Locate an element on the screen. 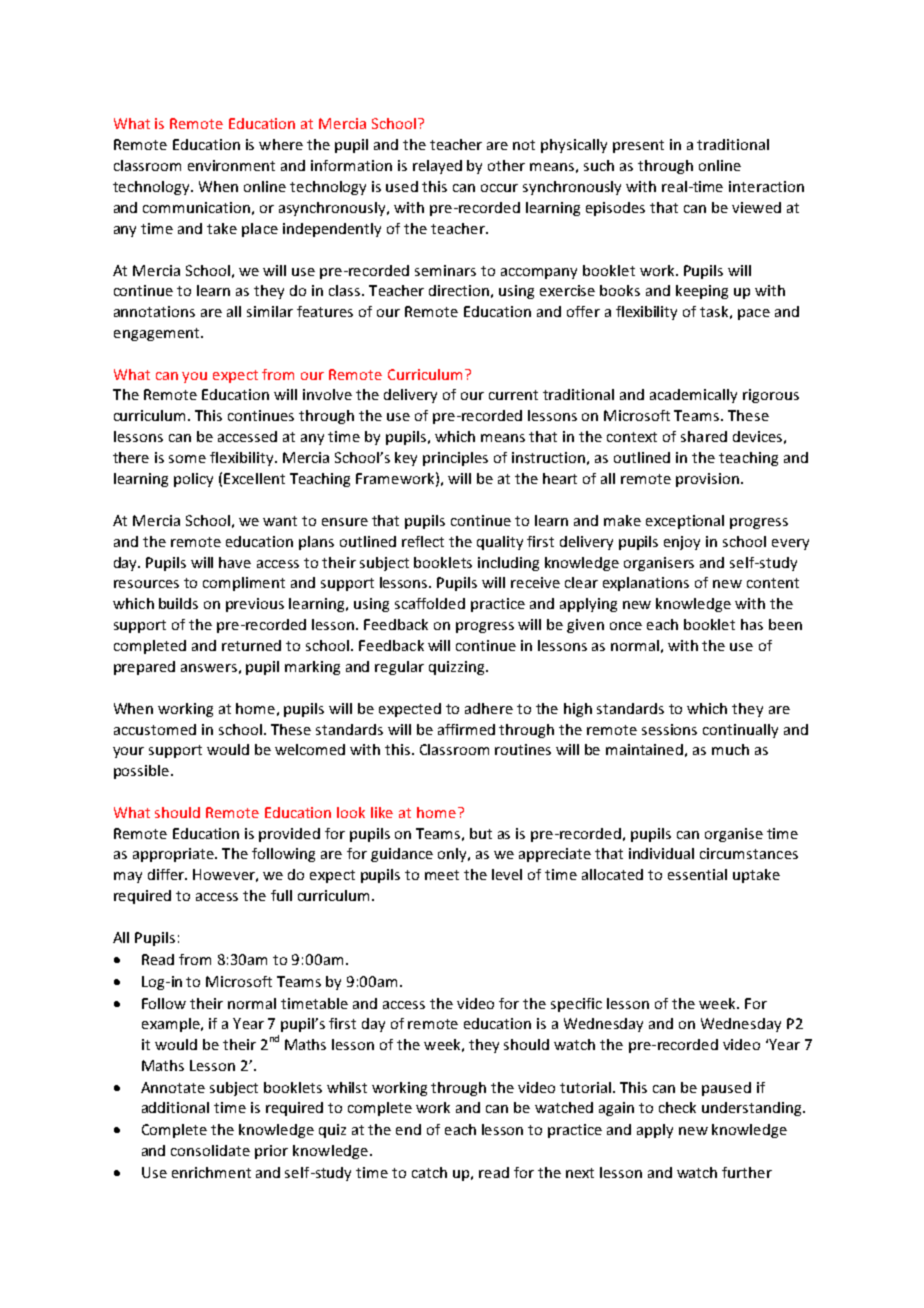  appropriate is located at coordinates (174, 855).
